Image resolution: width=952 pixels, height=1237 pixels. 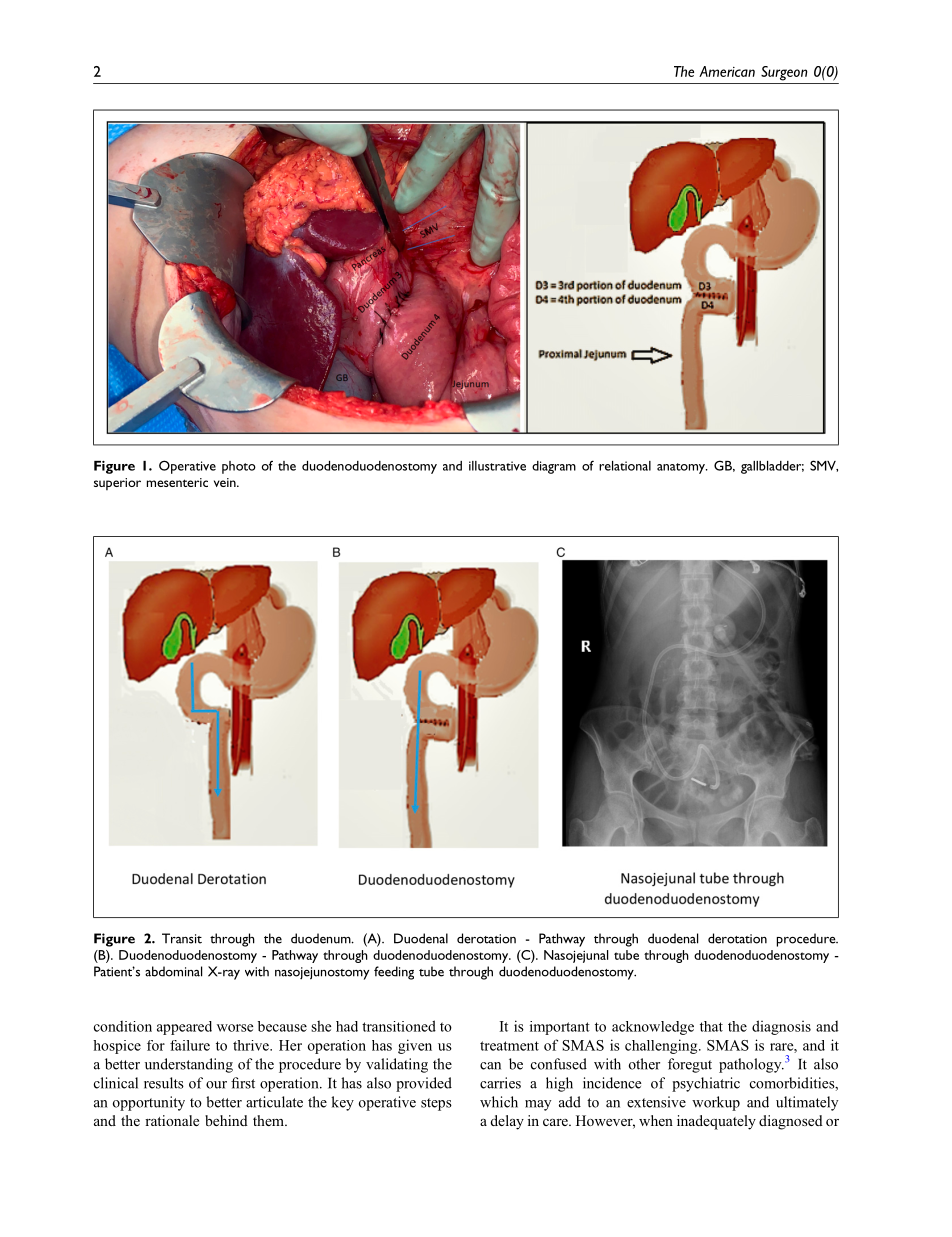 What do you see at coordinates (436, 1104) in the screenshot?
I see `steps` at bounding box center [436, 1104].
